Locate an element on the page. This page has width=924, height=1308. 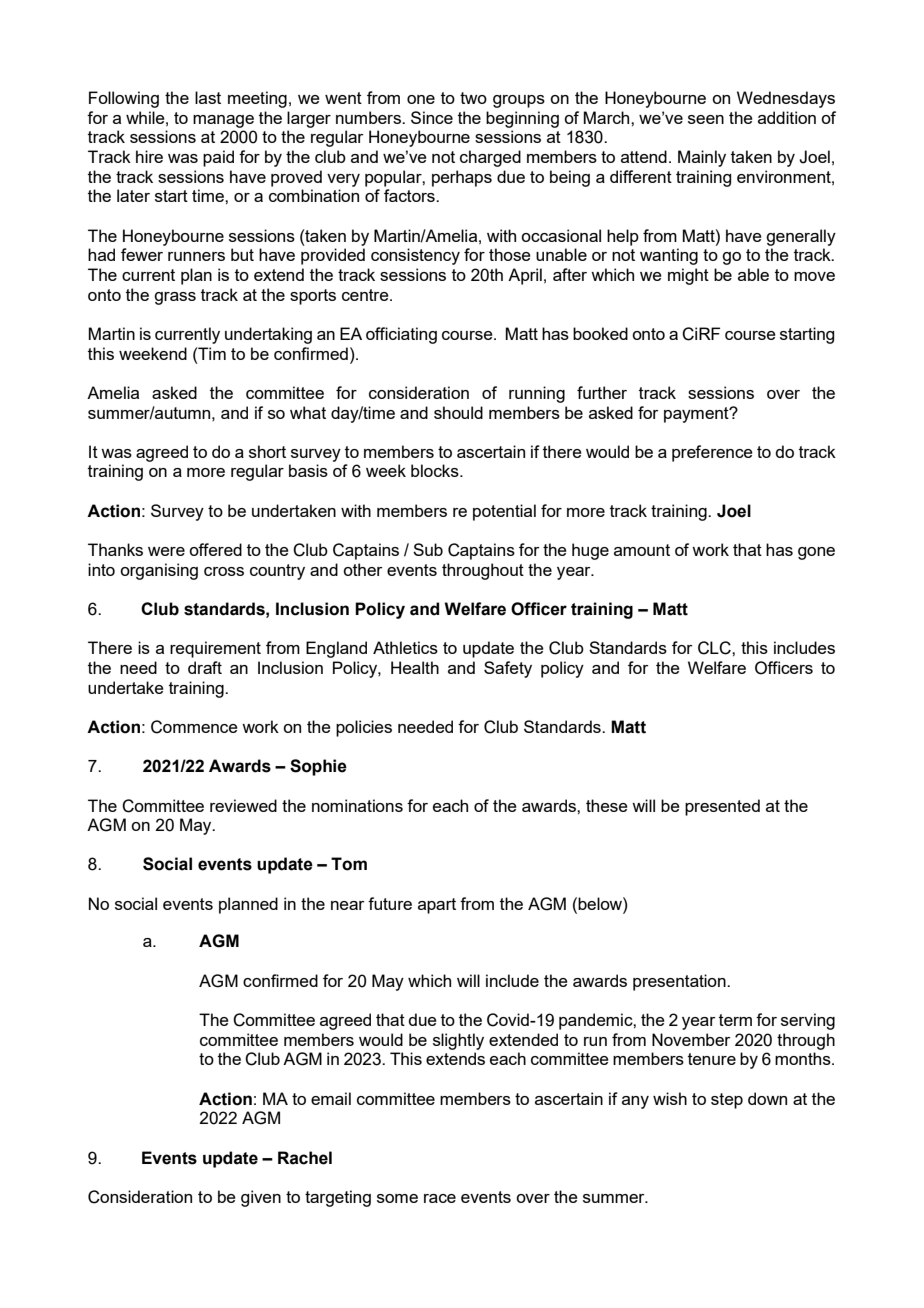
seen is located at coordinates (706, 119).
